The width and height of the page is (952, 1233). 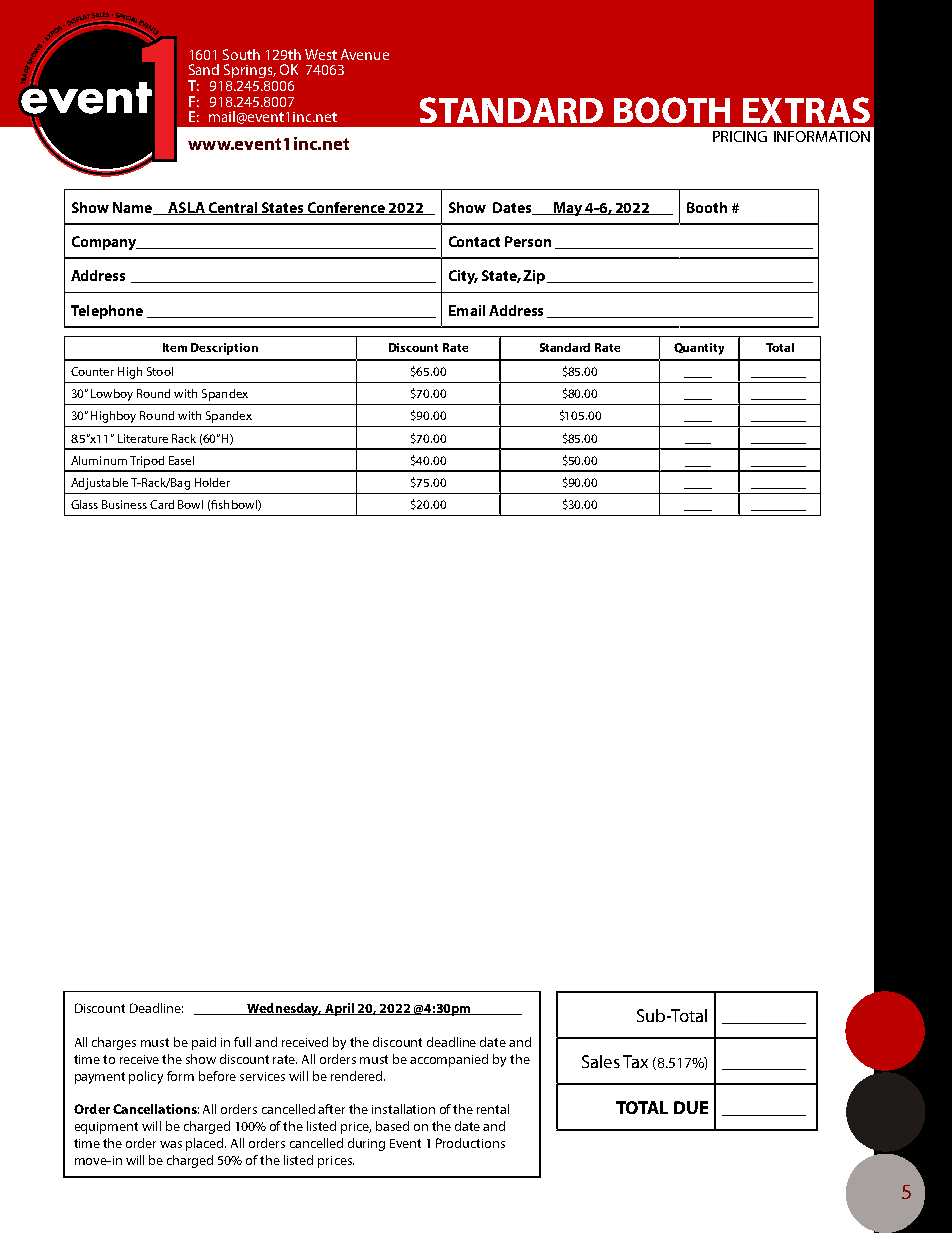 I want to click on was, so click(x=171, y=1144).
